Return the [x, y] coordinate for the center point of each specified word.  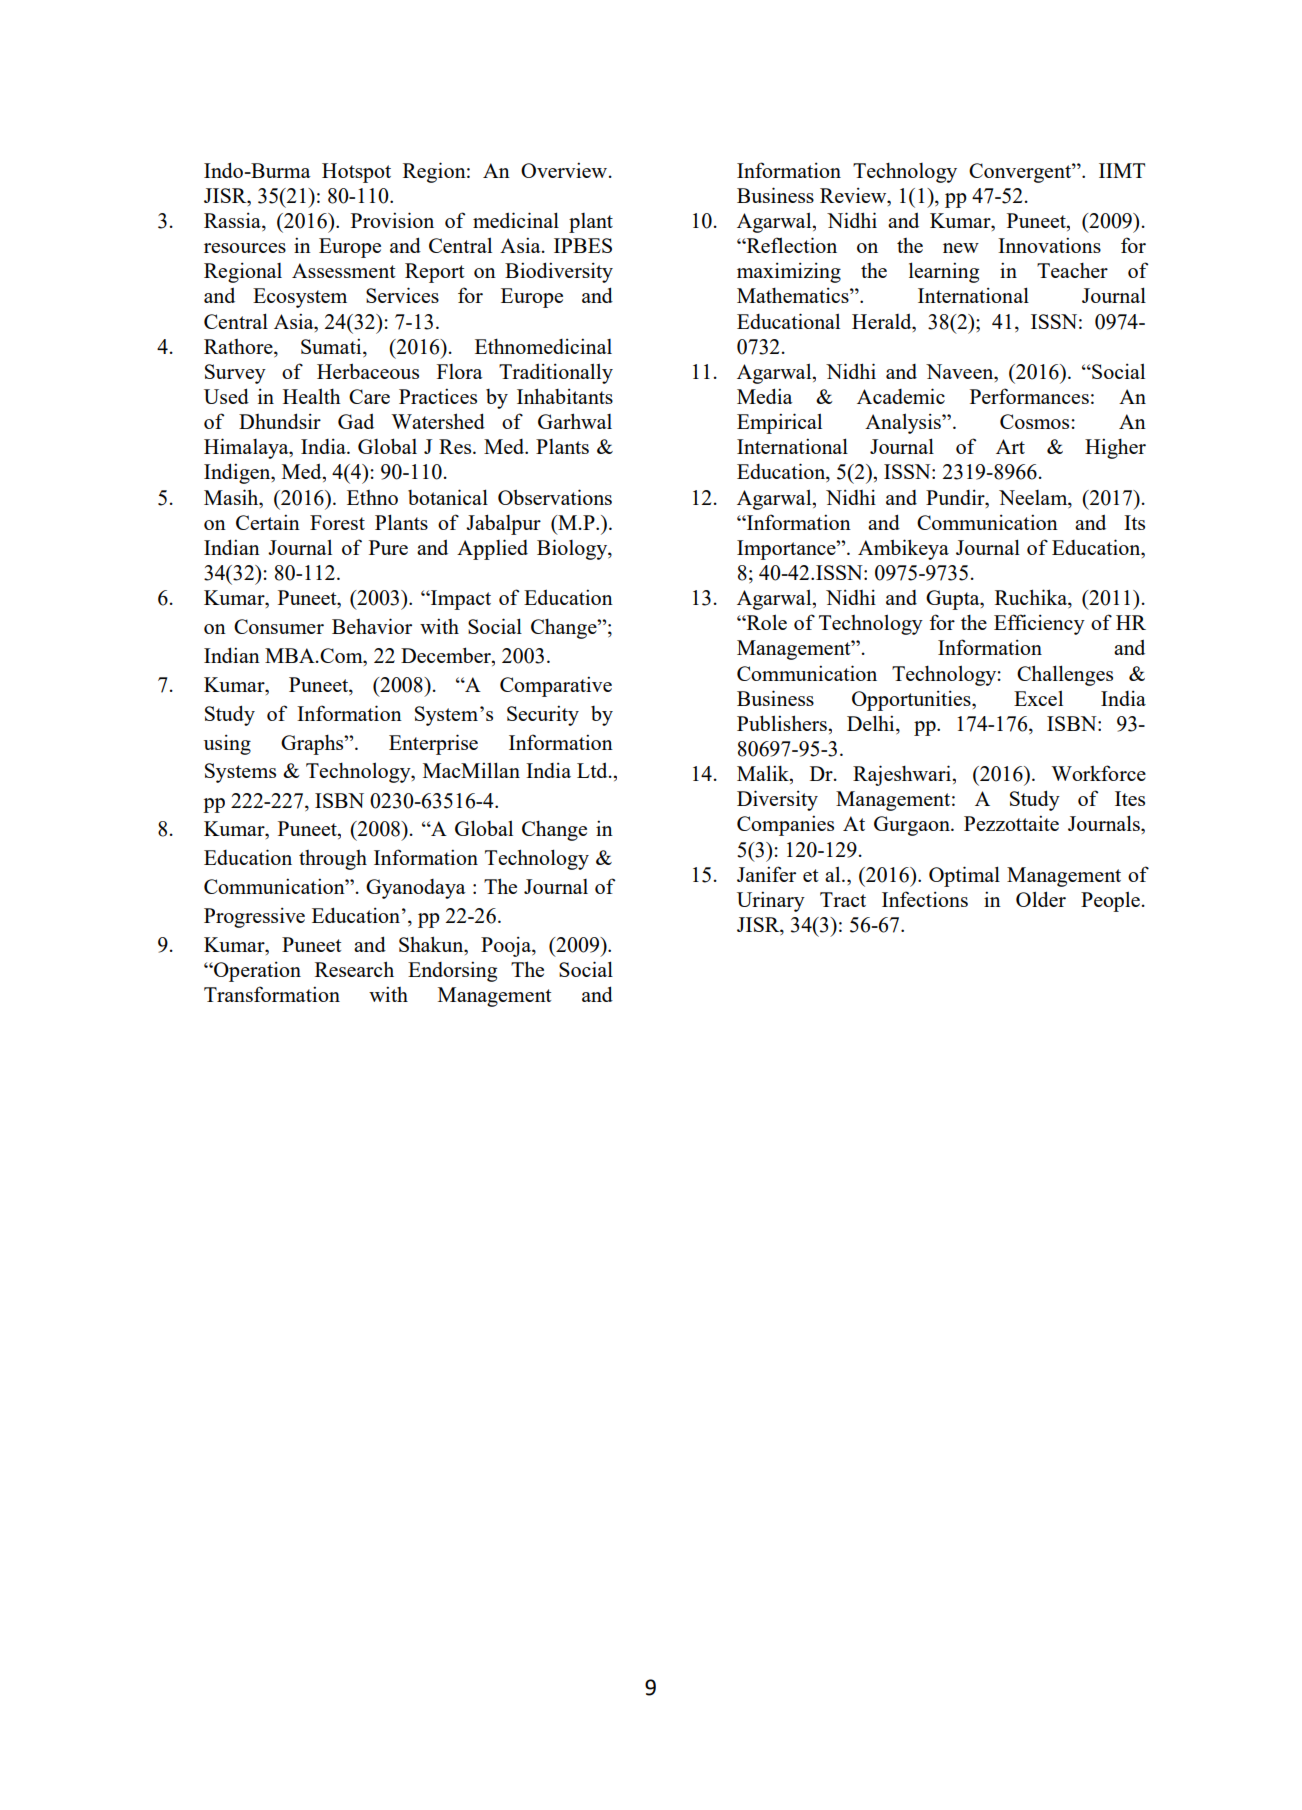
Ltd [593, 770]
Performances [1029, 396]
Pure [388, 547]
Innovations [1049, 245]
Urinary [771, 901]
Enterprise [433, 744]
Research [354, 969]
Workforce [1098, 773]
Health [312, 396]
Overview [564, 170]
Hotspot [356, 173]
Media [765, 396]
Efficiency [1039, 624]
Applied [492, 549]
